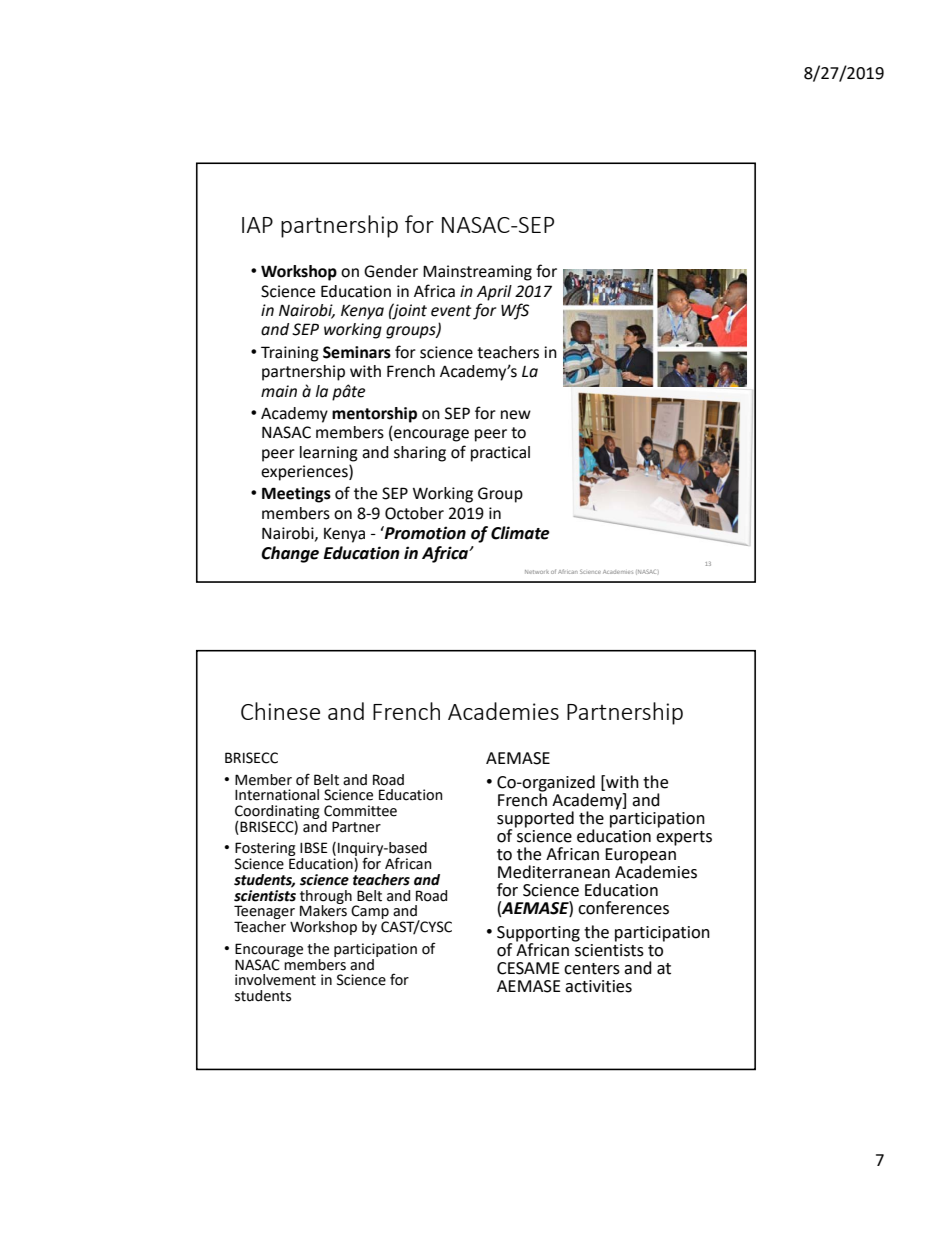 The height and width of the document is (1233, 952). I want to click on centers, so click(592, 969).
